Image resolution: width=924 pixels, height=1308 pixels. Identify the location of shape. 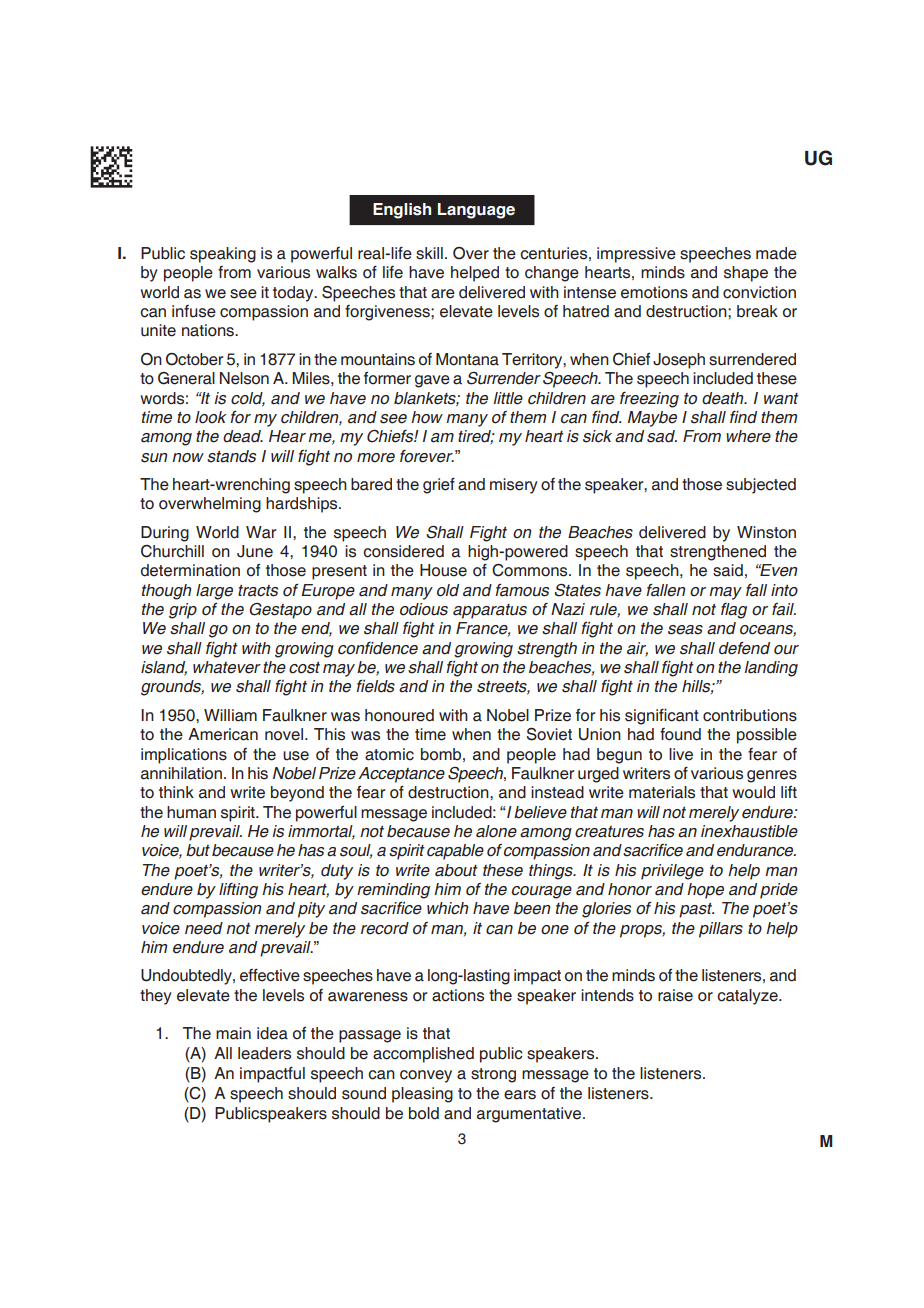
(746, 274).
